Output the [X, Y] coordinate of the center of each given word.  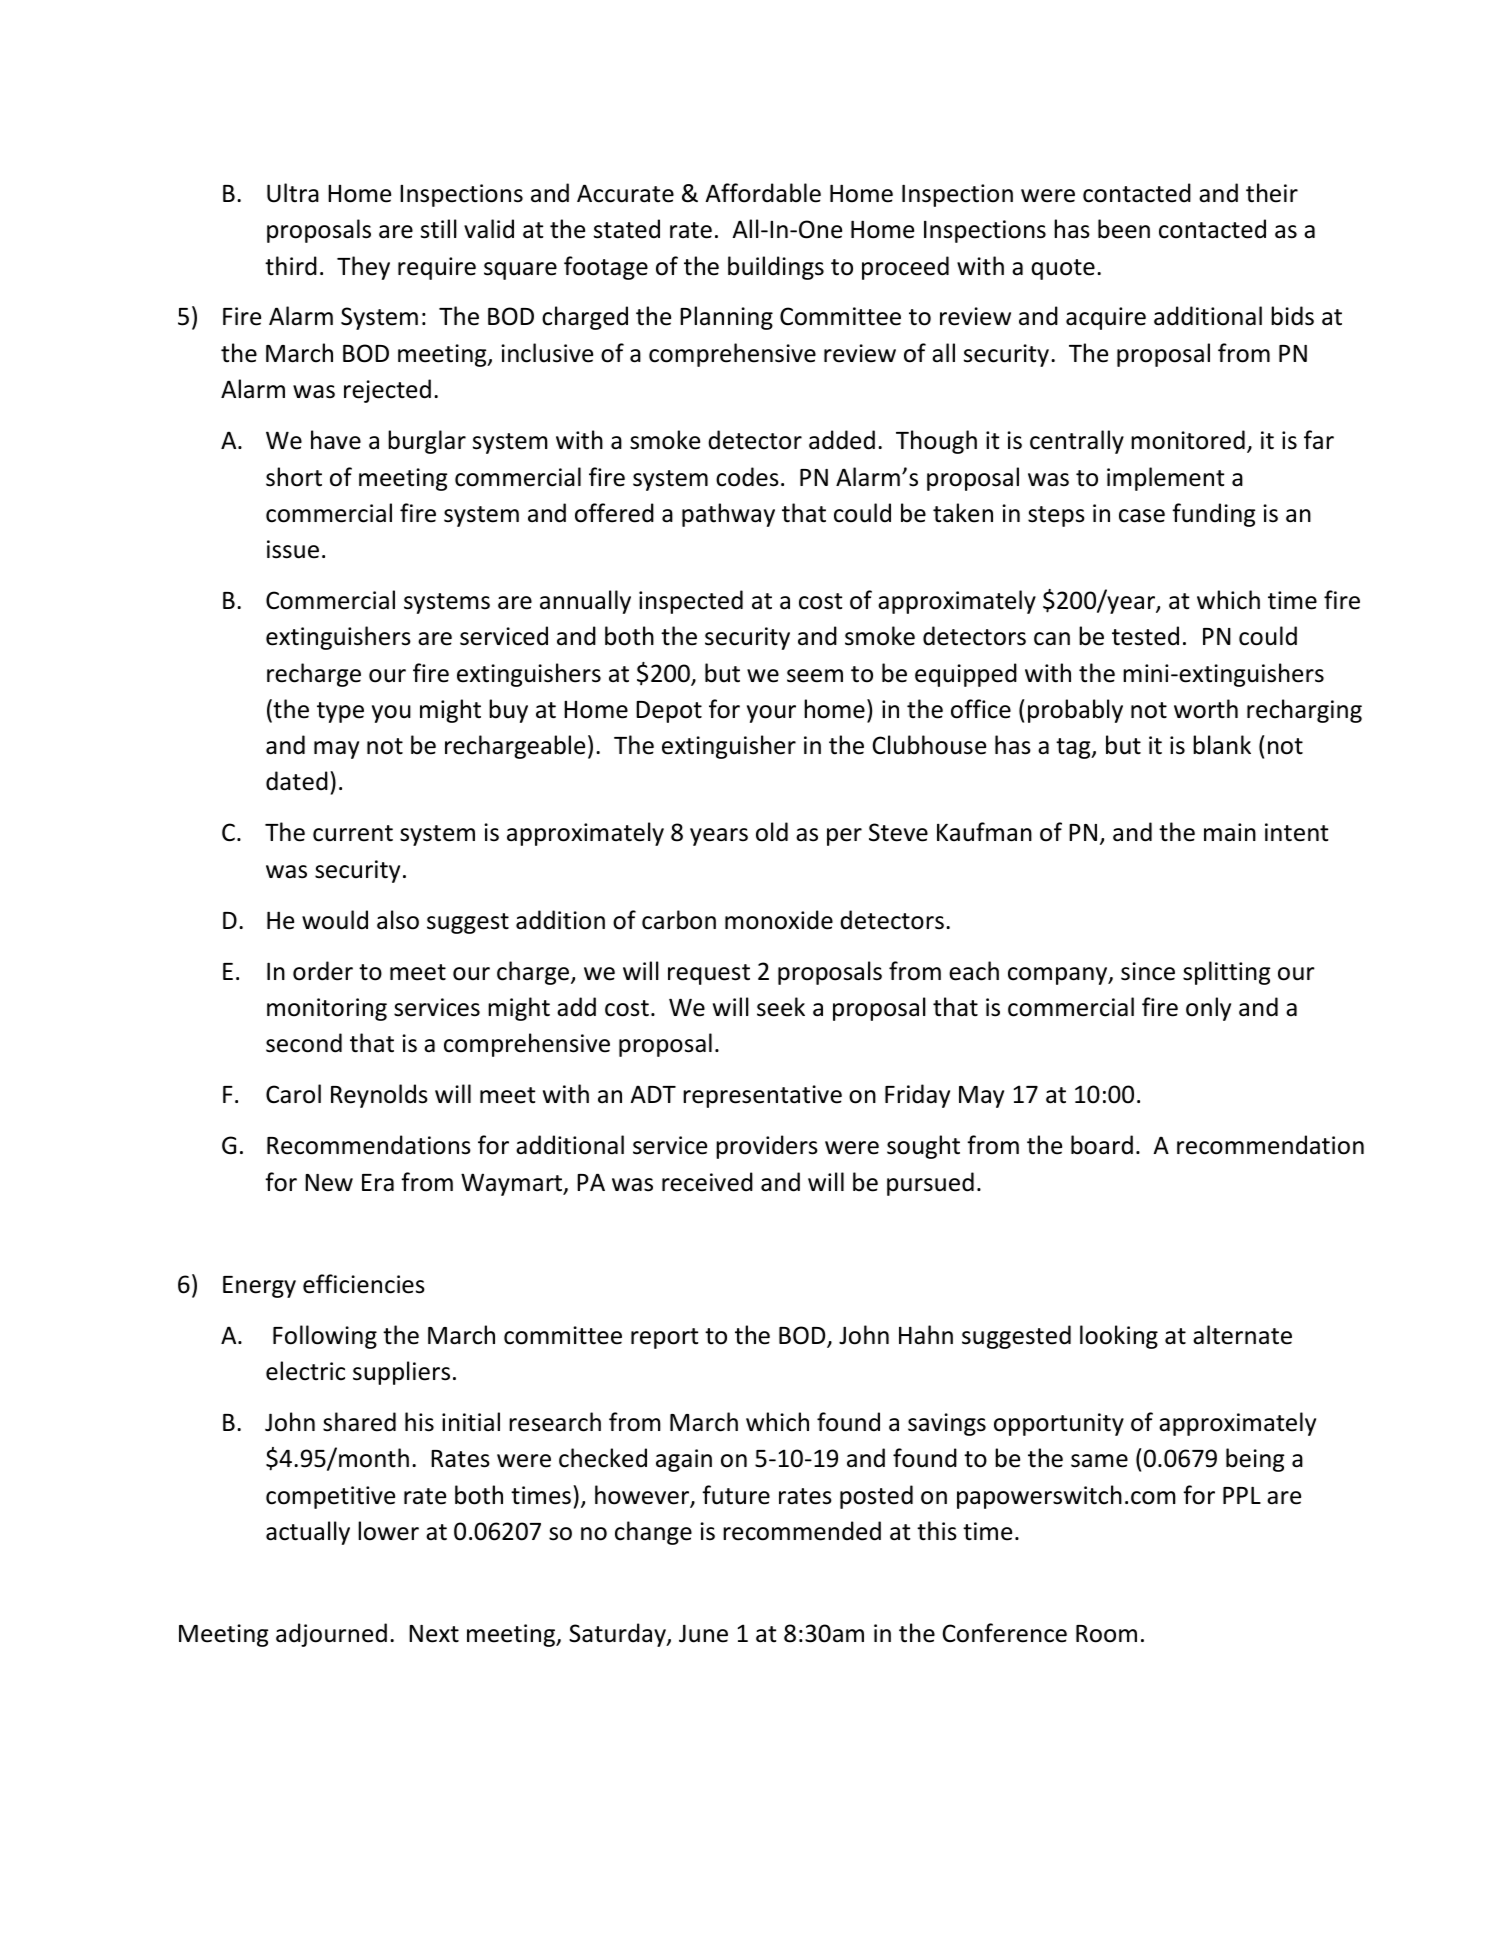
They [363, 268]
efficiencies [364, 1284]
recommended [802, 1531]
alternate [1242, 1335]
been [1124, 229]
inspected [691, 602]
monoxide [779, 920]
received [707, 1182]
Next [434, 1634]
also [398, 920]
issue [293, 549]
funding [1214, 515]
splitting [1227, 973]
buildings [776, 268]
